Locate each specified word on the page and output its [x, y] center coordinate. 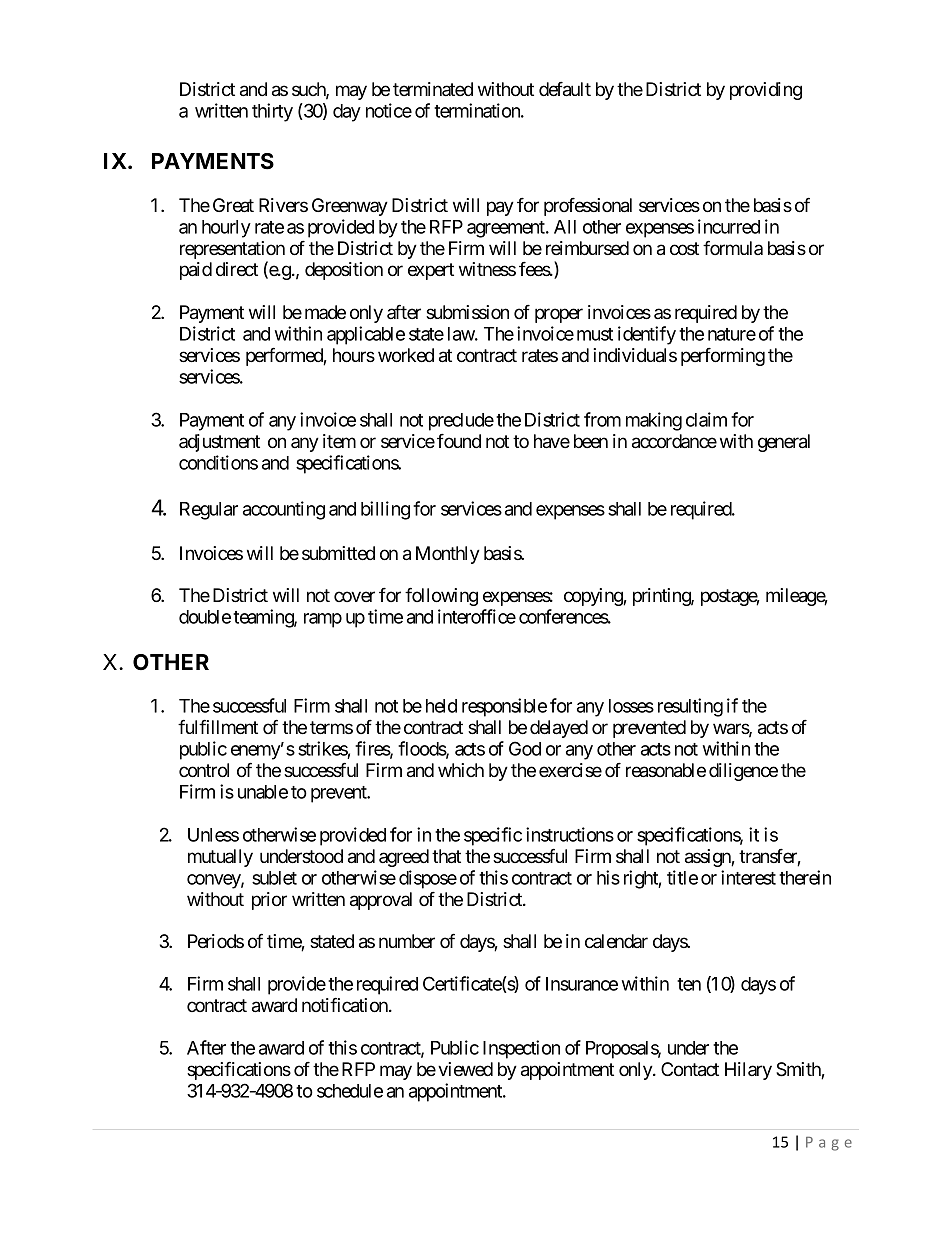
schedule [350, 1091]
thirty [272, 112]
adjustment [219, 443]
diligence [743, 772]
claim [706, 419]
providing [766, 91]
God [525, 748]
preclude [461, 422]
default [565, 89]
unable [263, 792]
